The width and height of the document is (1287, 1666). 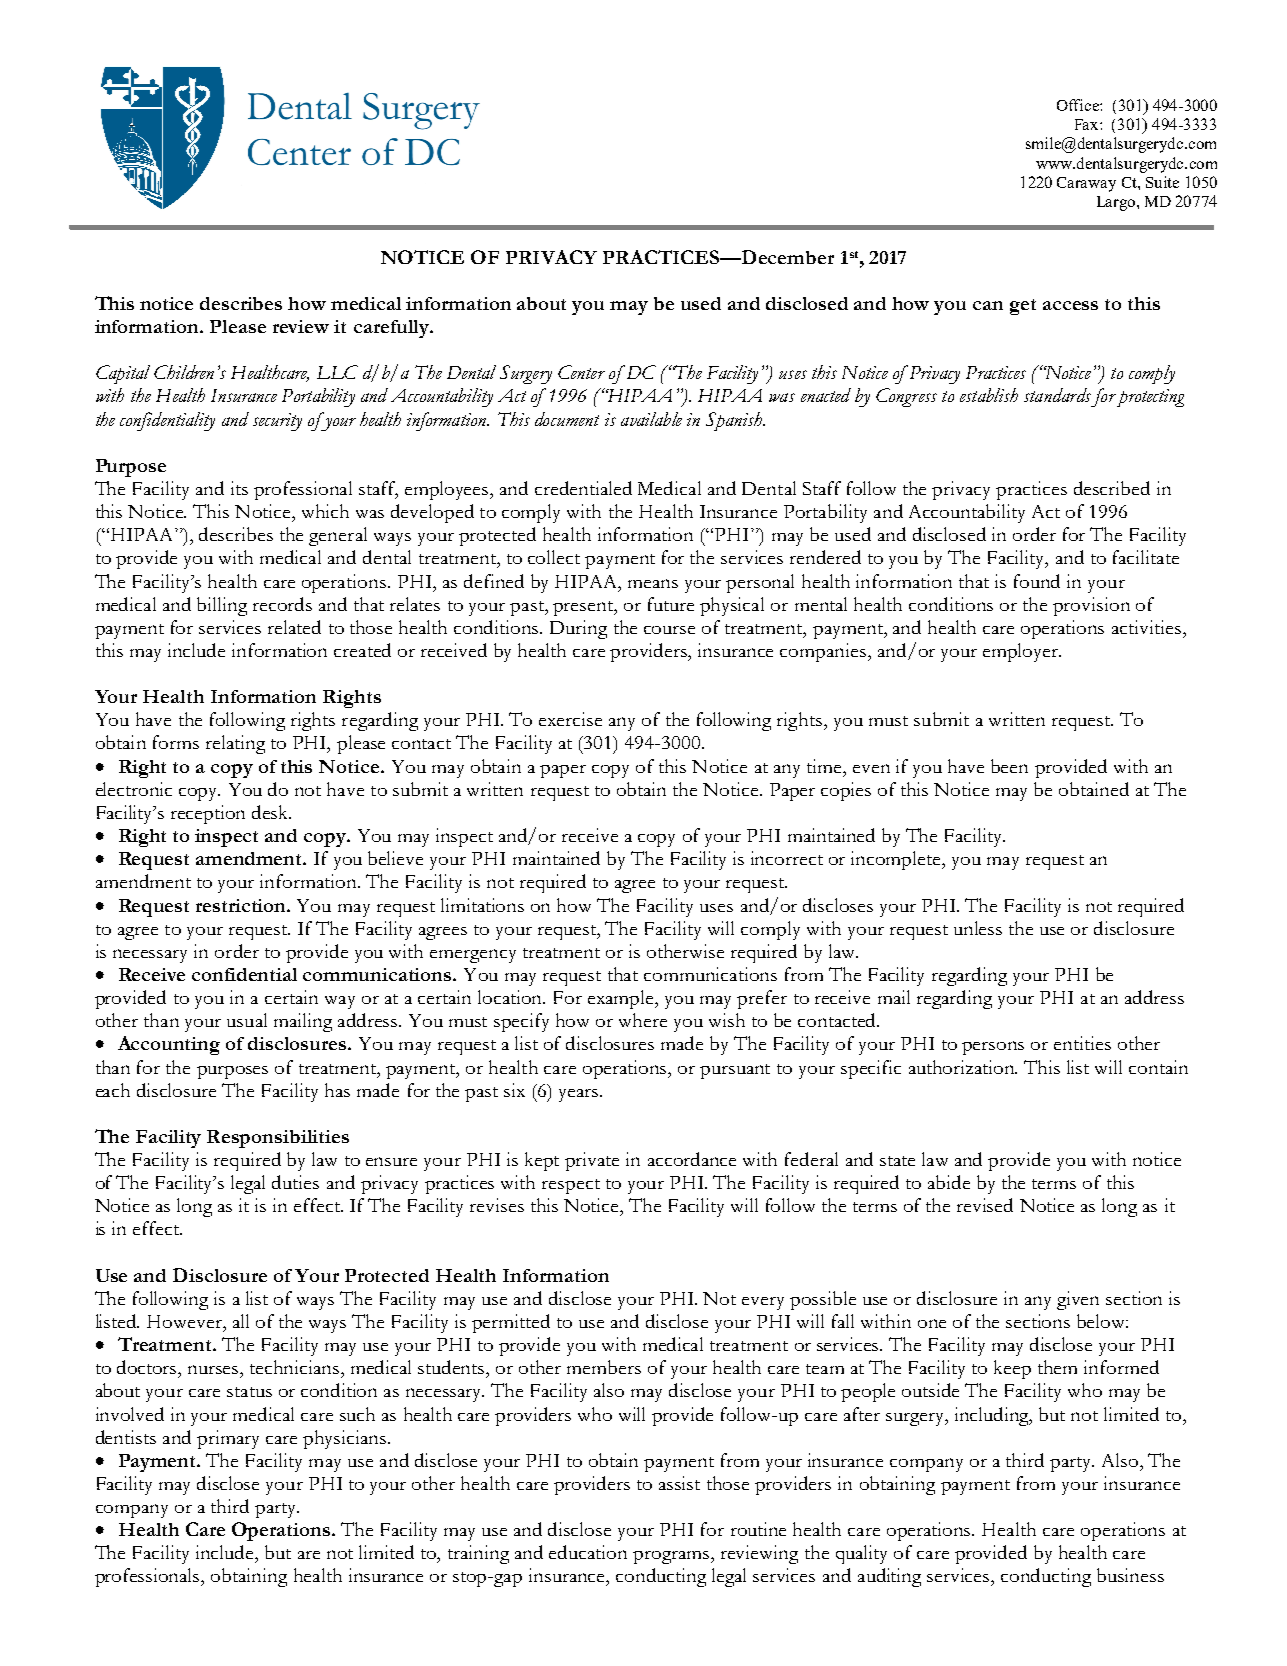 I want to click on years, so click(x=580, y=1095).
